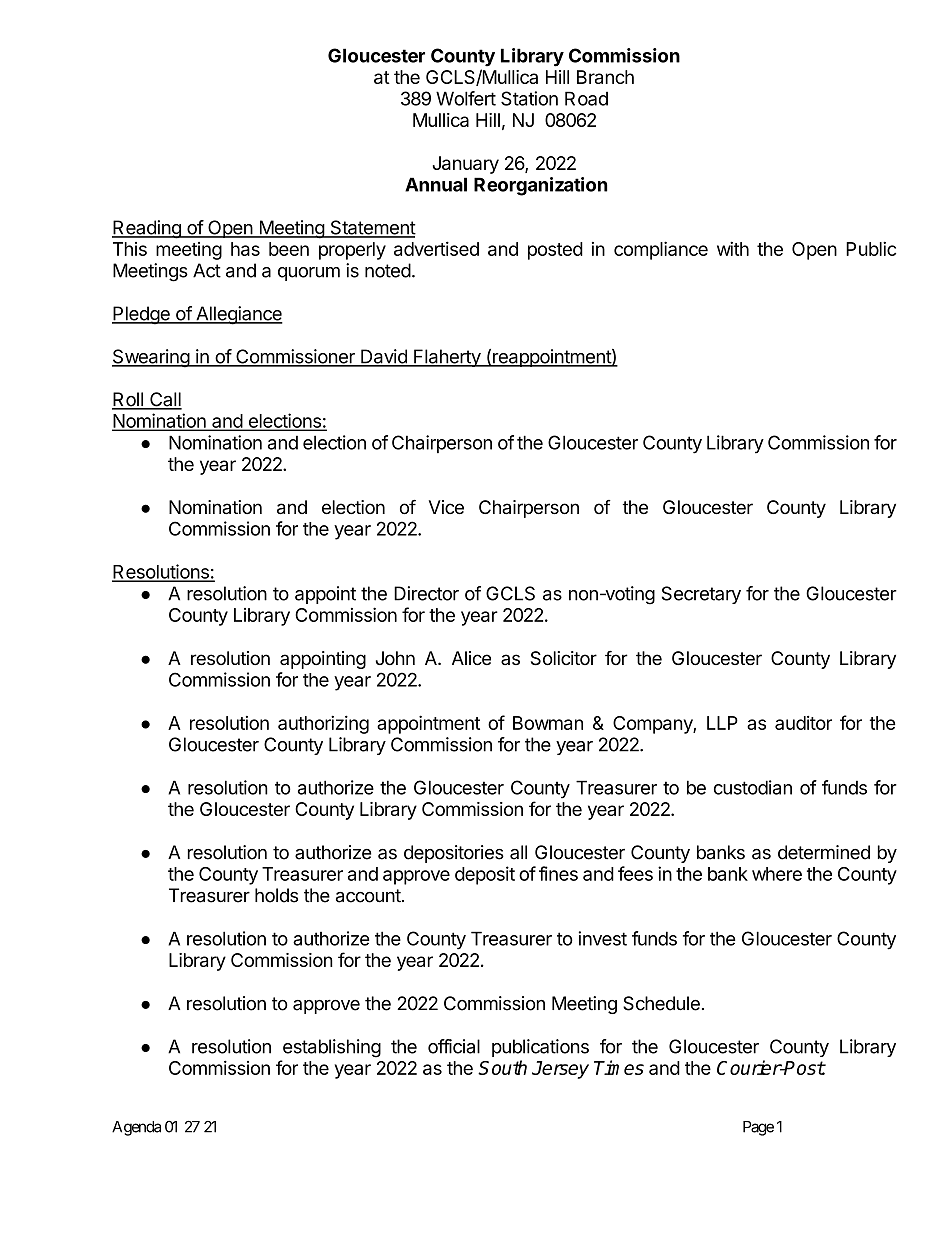 This document has height=1233, width=952. I want to click on Agenda, so click(136, 1128).
